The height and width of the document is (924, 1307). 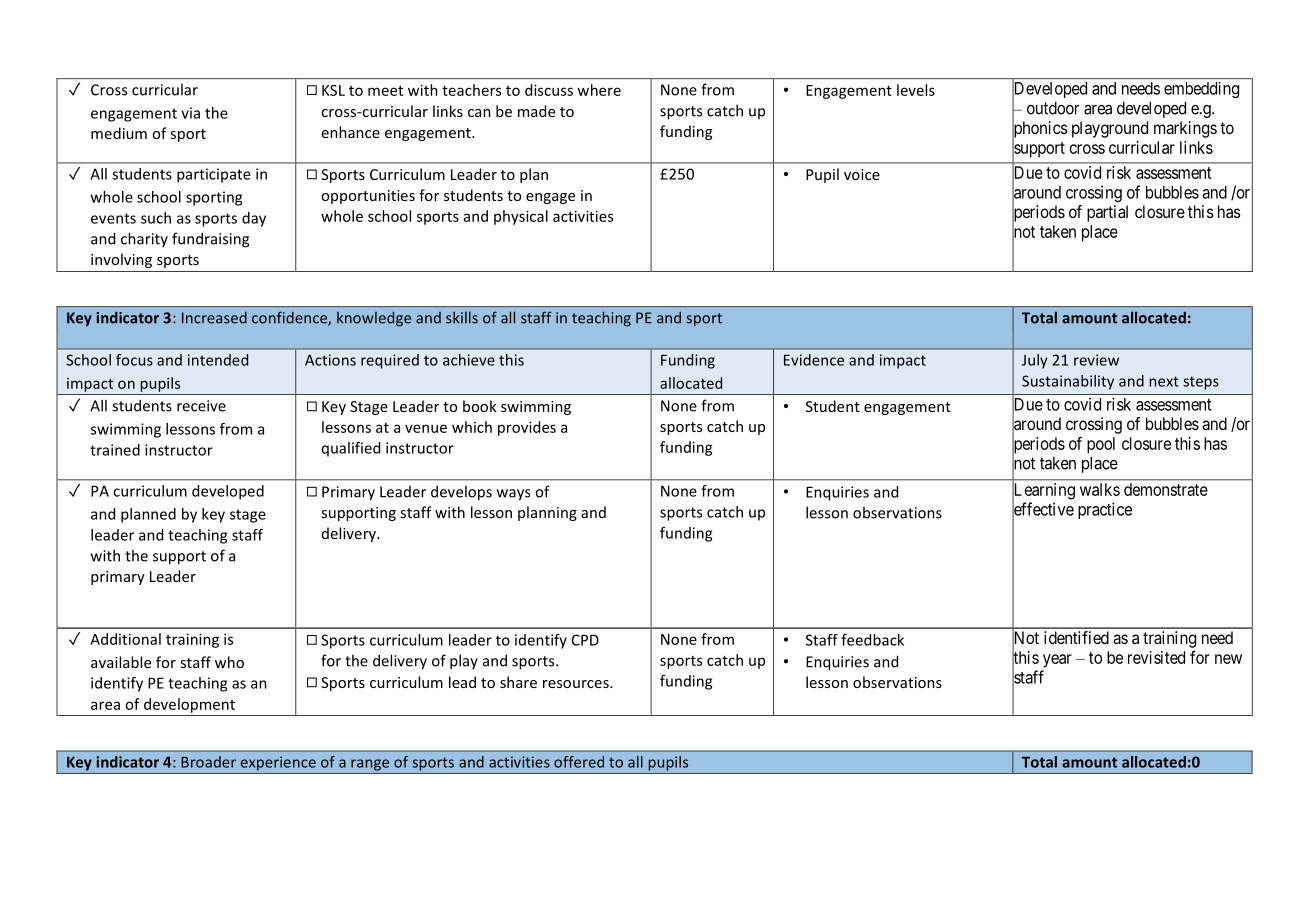 What do you see at coordinates (599, 90) in the document?
I see `where` at bounding box center [599, 90].
